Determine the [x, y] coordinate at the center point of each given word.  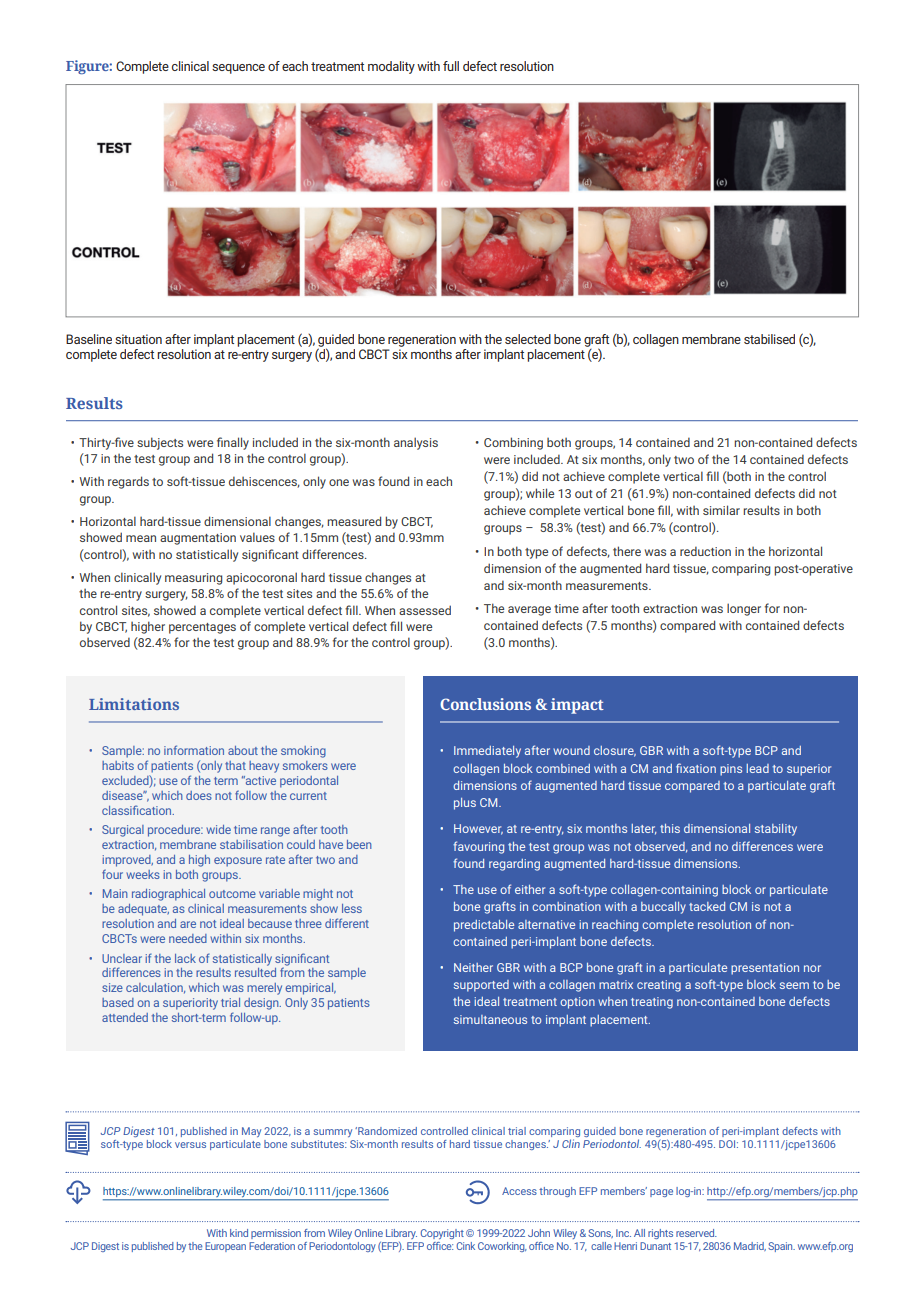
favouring [478, 847]
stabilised [769, 339]
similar [721, 510]
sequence [238, 69]
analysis [416, 443]
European [225, 1247]
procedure [175, 831]
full [451, 66]
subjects [160, 443]
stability [776, 830]
